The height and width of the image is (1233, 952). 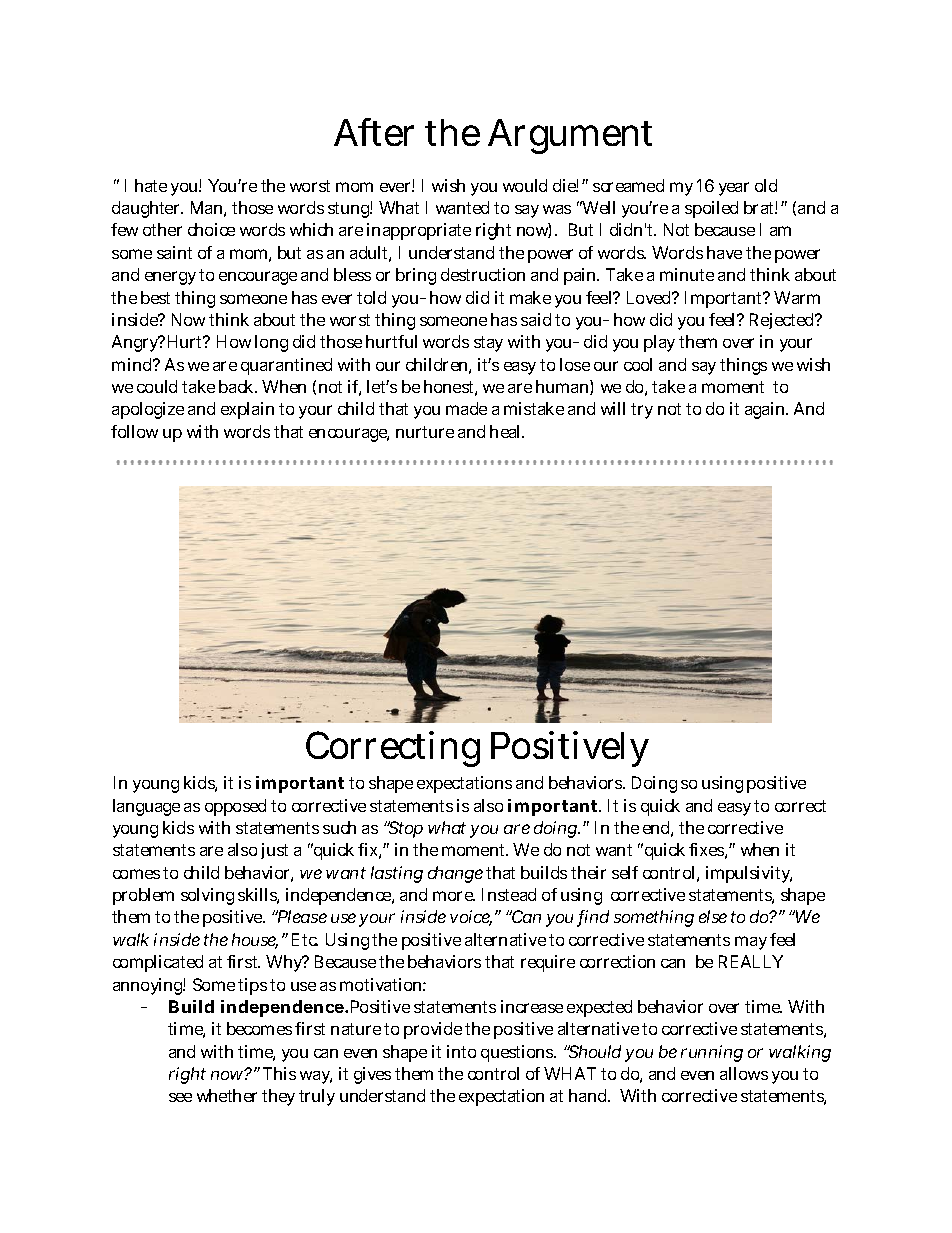 What do you see at coordinates (766, 410) in the image?
I see `again` at bounding box center [766, 410].
